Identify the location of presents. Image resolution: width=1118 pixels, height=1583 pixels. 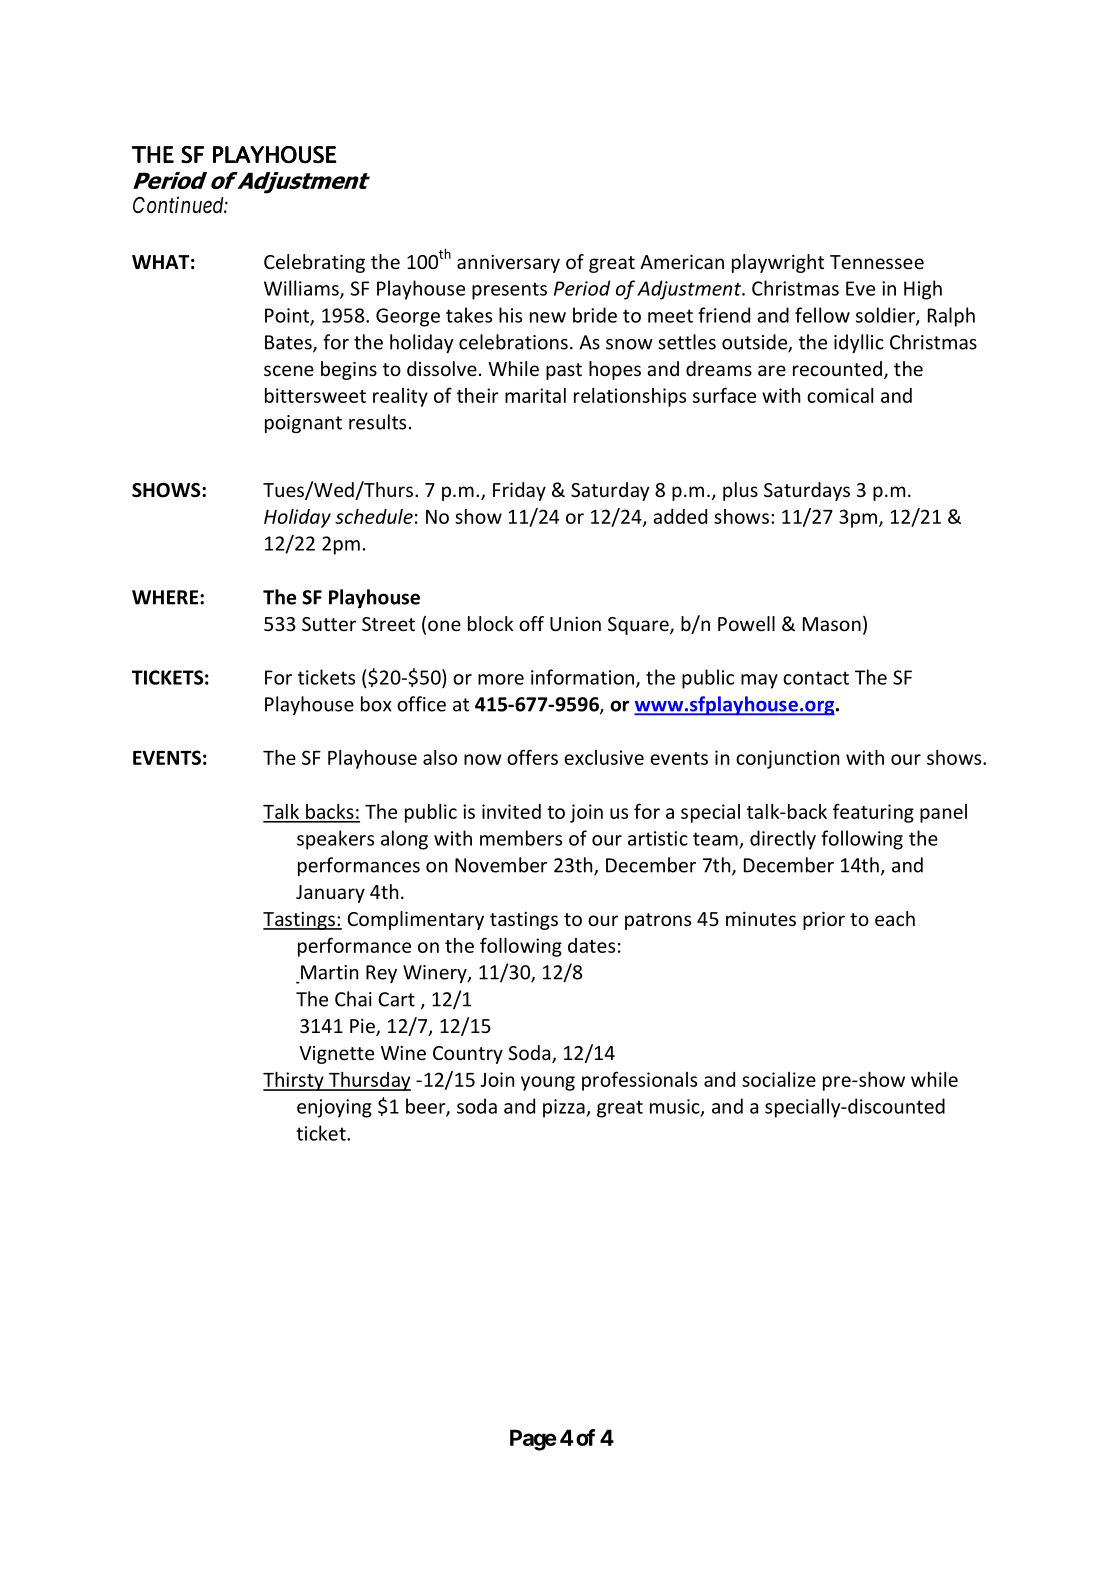
(509, 291).
